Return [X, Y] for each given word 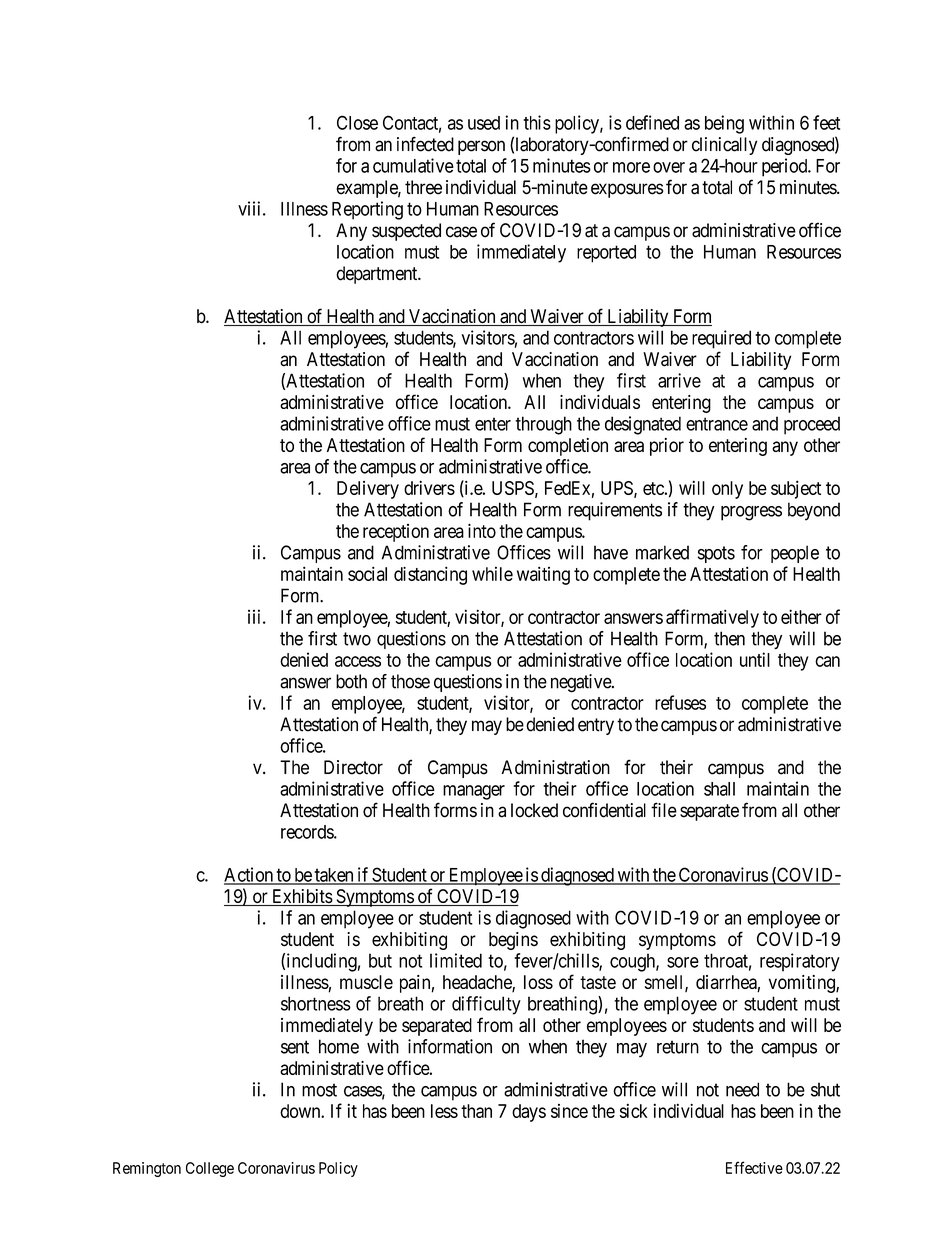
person [481, 147]
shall [719, 789]
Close [357, 122]
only [727, 490]
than [476, 1111]
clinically [724, 146]
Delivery [368, 490]
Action [249, 875]
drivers [429, 488]
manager [474, 792]
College [210, 1169]
